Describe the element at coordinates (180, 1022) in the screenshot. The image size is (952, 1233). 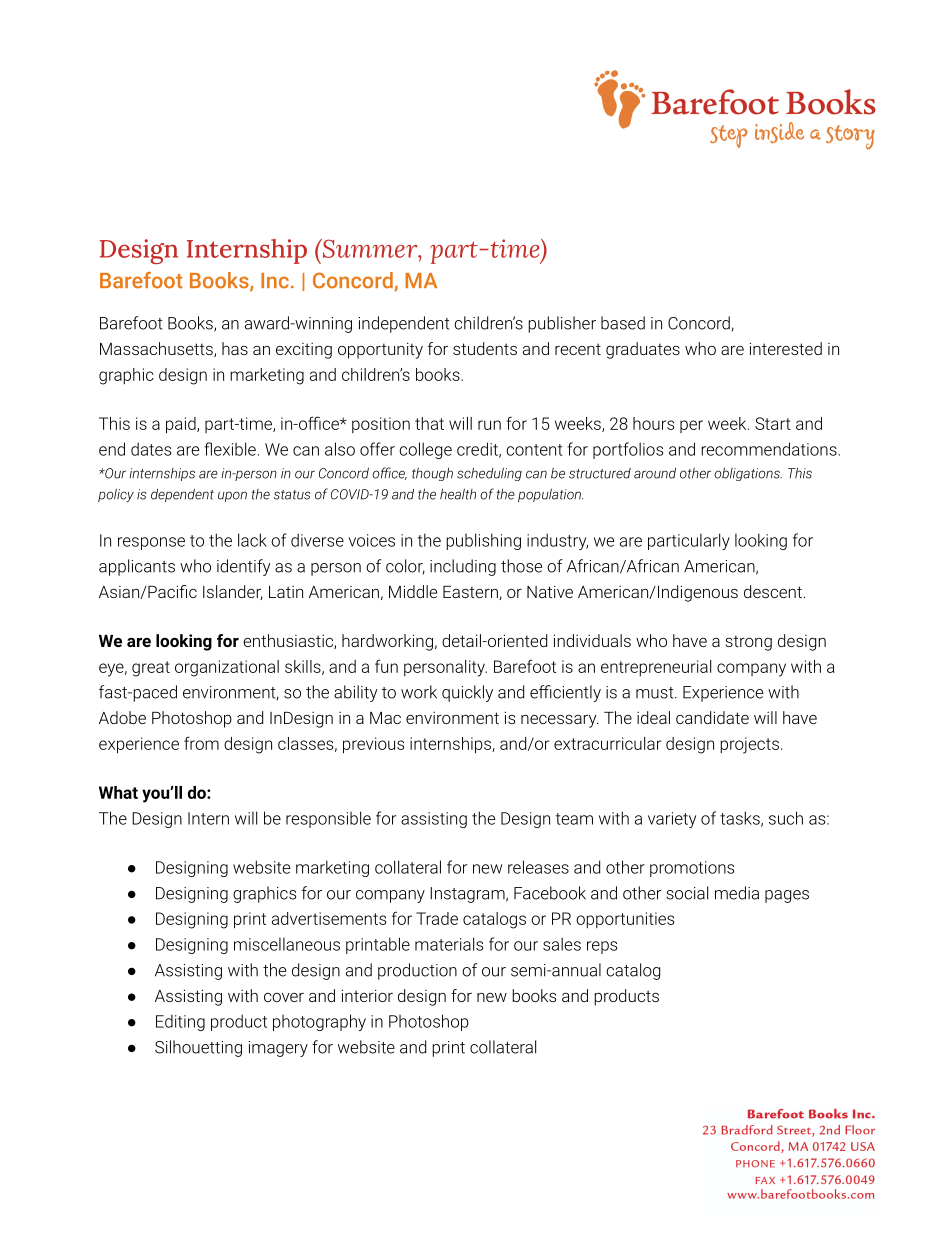
I see `Editing` at that location.
